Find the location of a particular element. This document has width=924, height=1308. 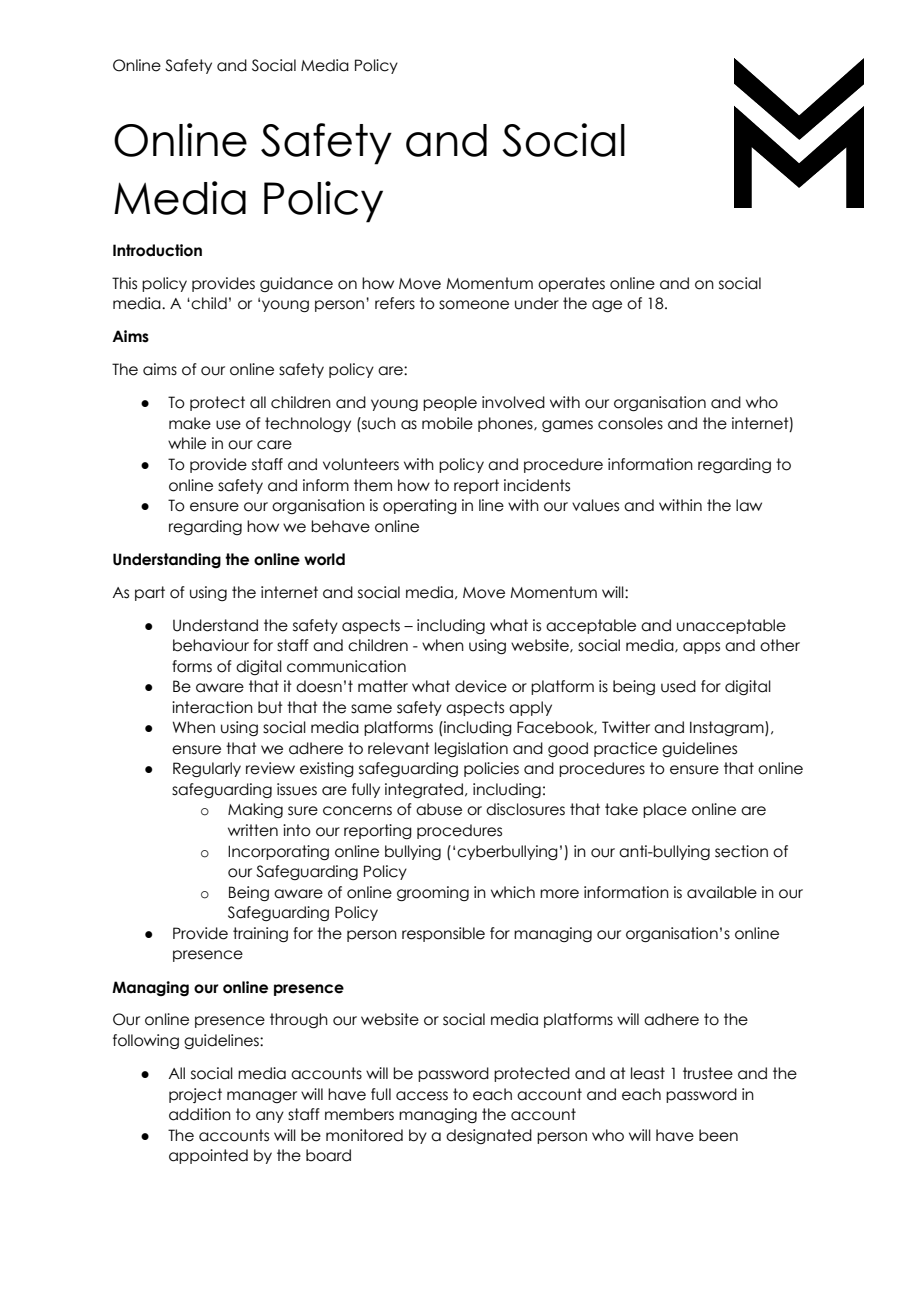

device is located at coordinates (481, 686).
